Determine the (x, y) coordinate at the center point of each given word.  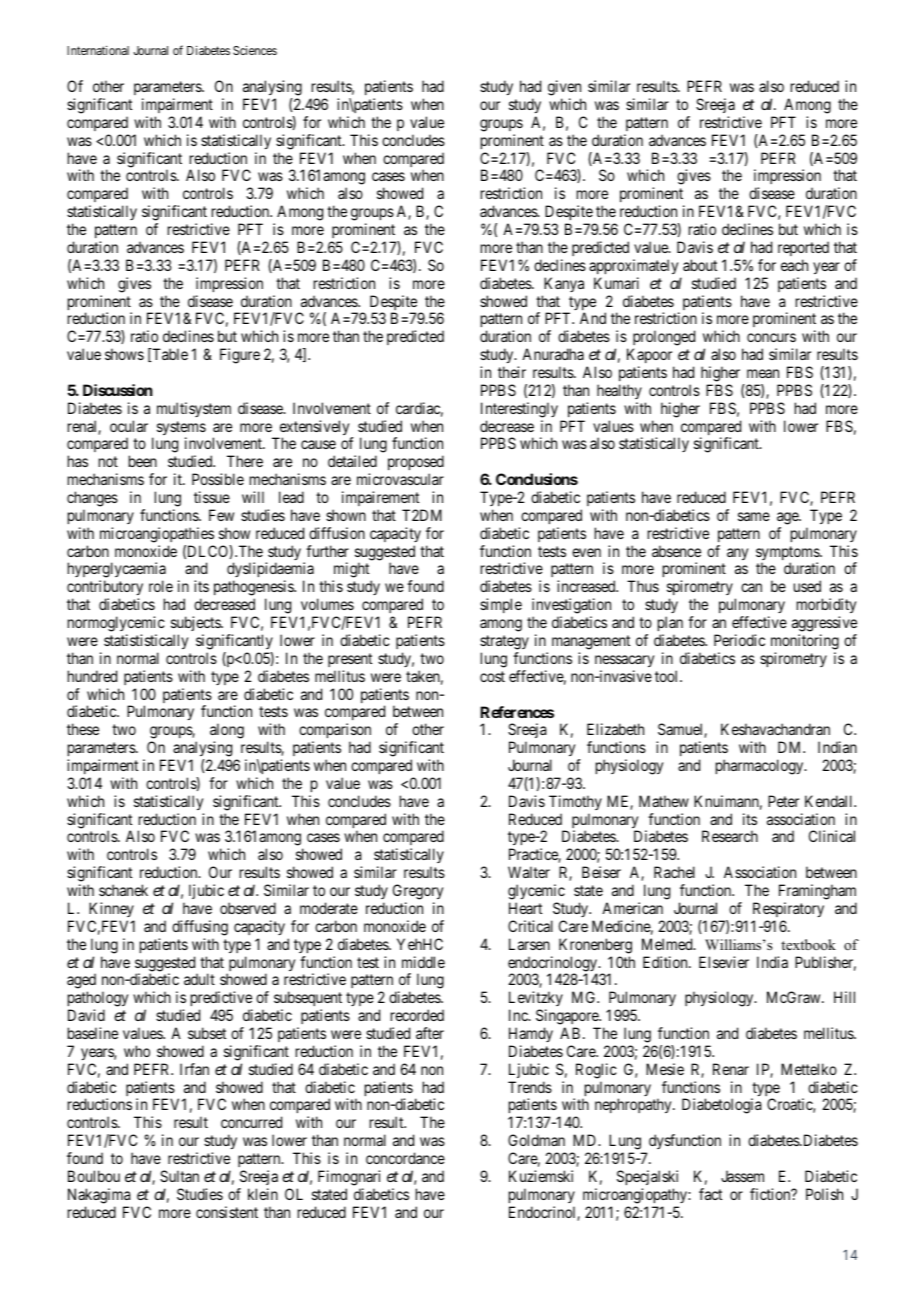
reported (803, 248)
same (754, 516)
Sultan (179, 1176)
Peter (783, 801)
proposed (416, 464)
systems (181, 429)
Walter (529, 872)
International (98, 50)
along (227, 732)
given (564, 88)
